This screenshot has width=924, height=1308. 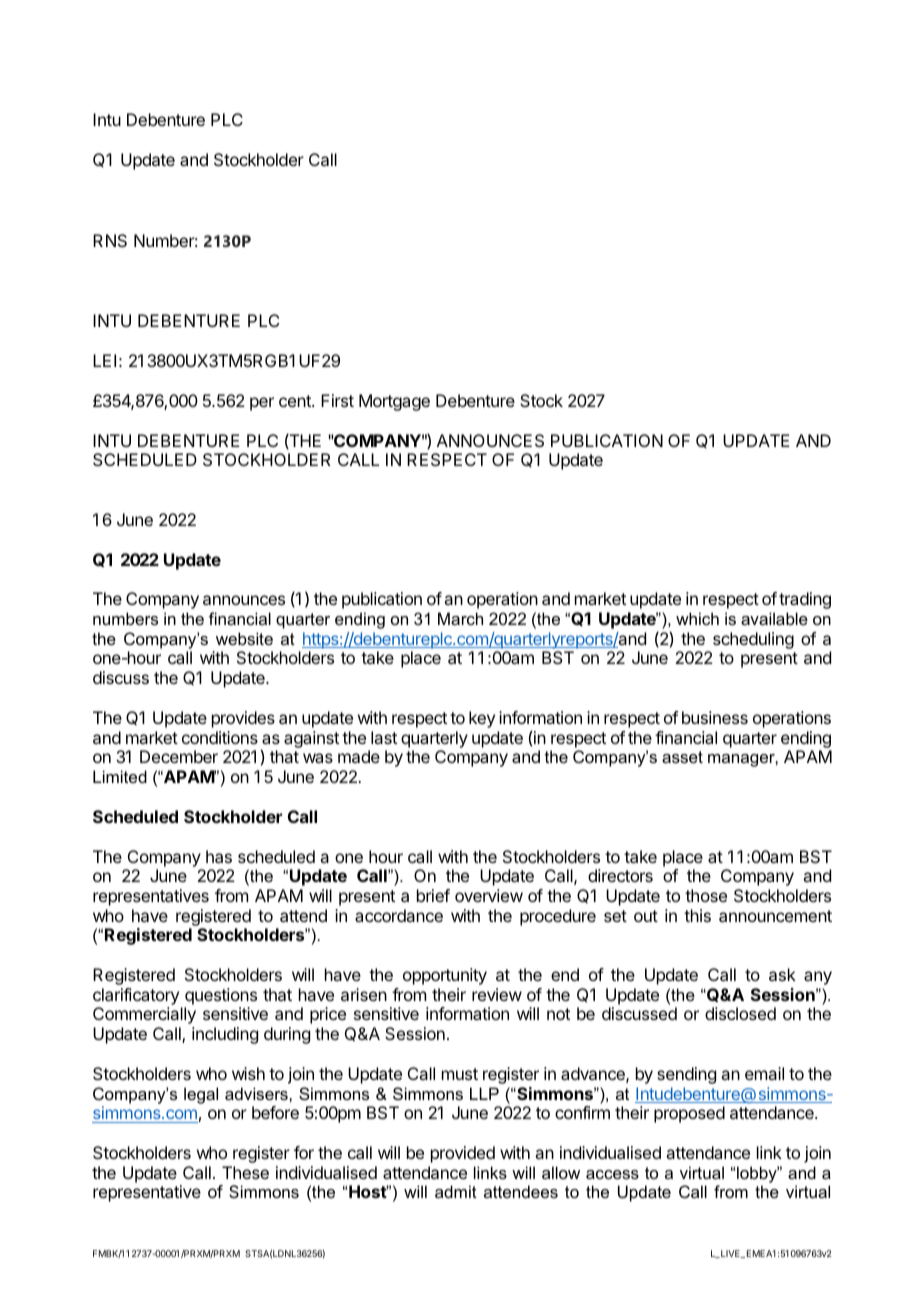 I want to click on Mortgage, so click(x=394, y=402).
